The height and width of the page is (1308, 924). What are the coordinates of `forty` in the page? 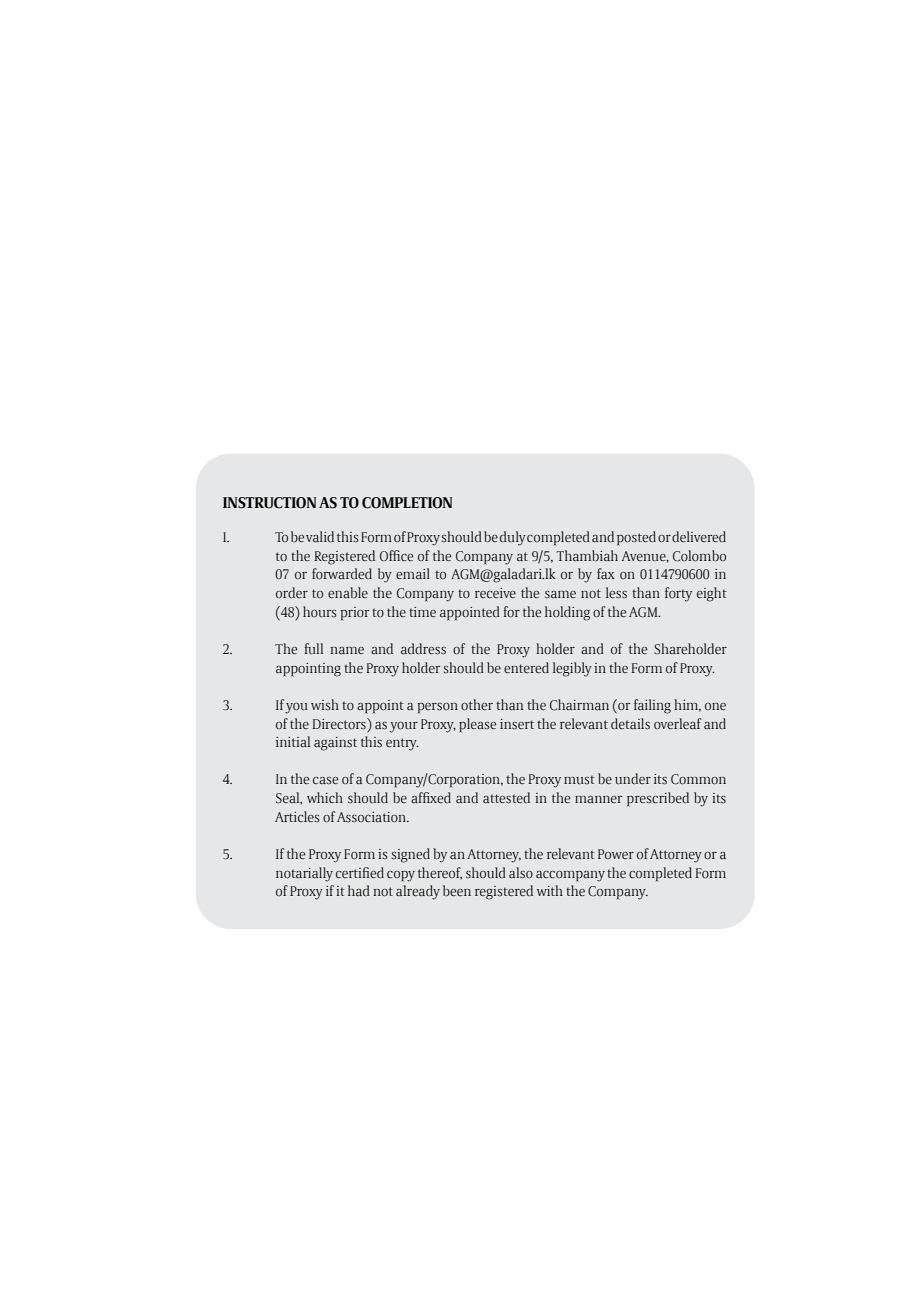 It's located at (678, 594).
